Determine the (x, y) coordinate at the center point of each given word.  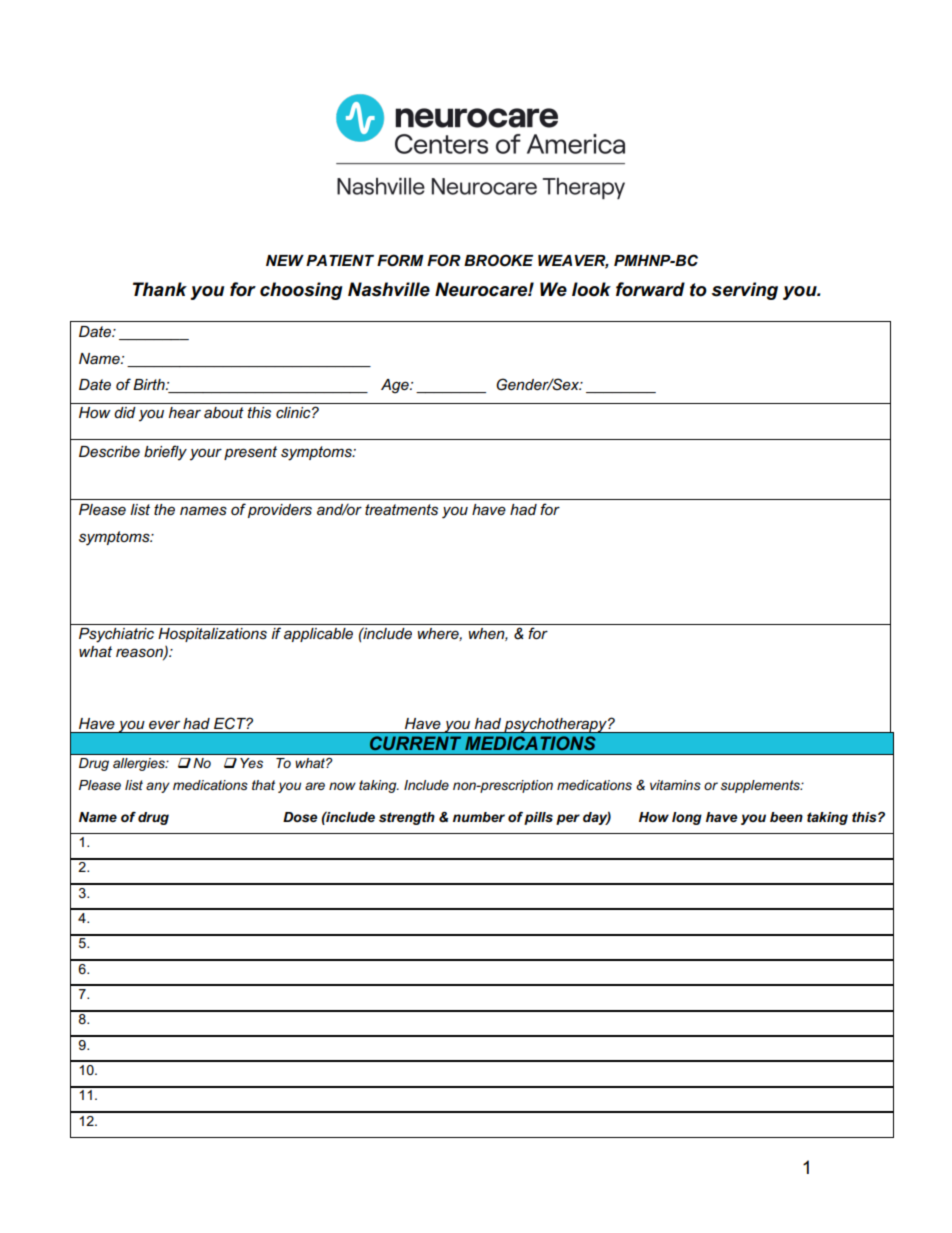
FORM (400, 260)
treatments (401, 509)
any (158, 787)
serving (745, 291)
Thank (160, 289)
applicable (318, 635)
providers (280, 511)
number (479, 817)
